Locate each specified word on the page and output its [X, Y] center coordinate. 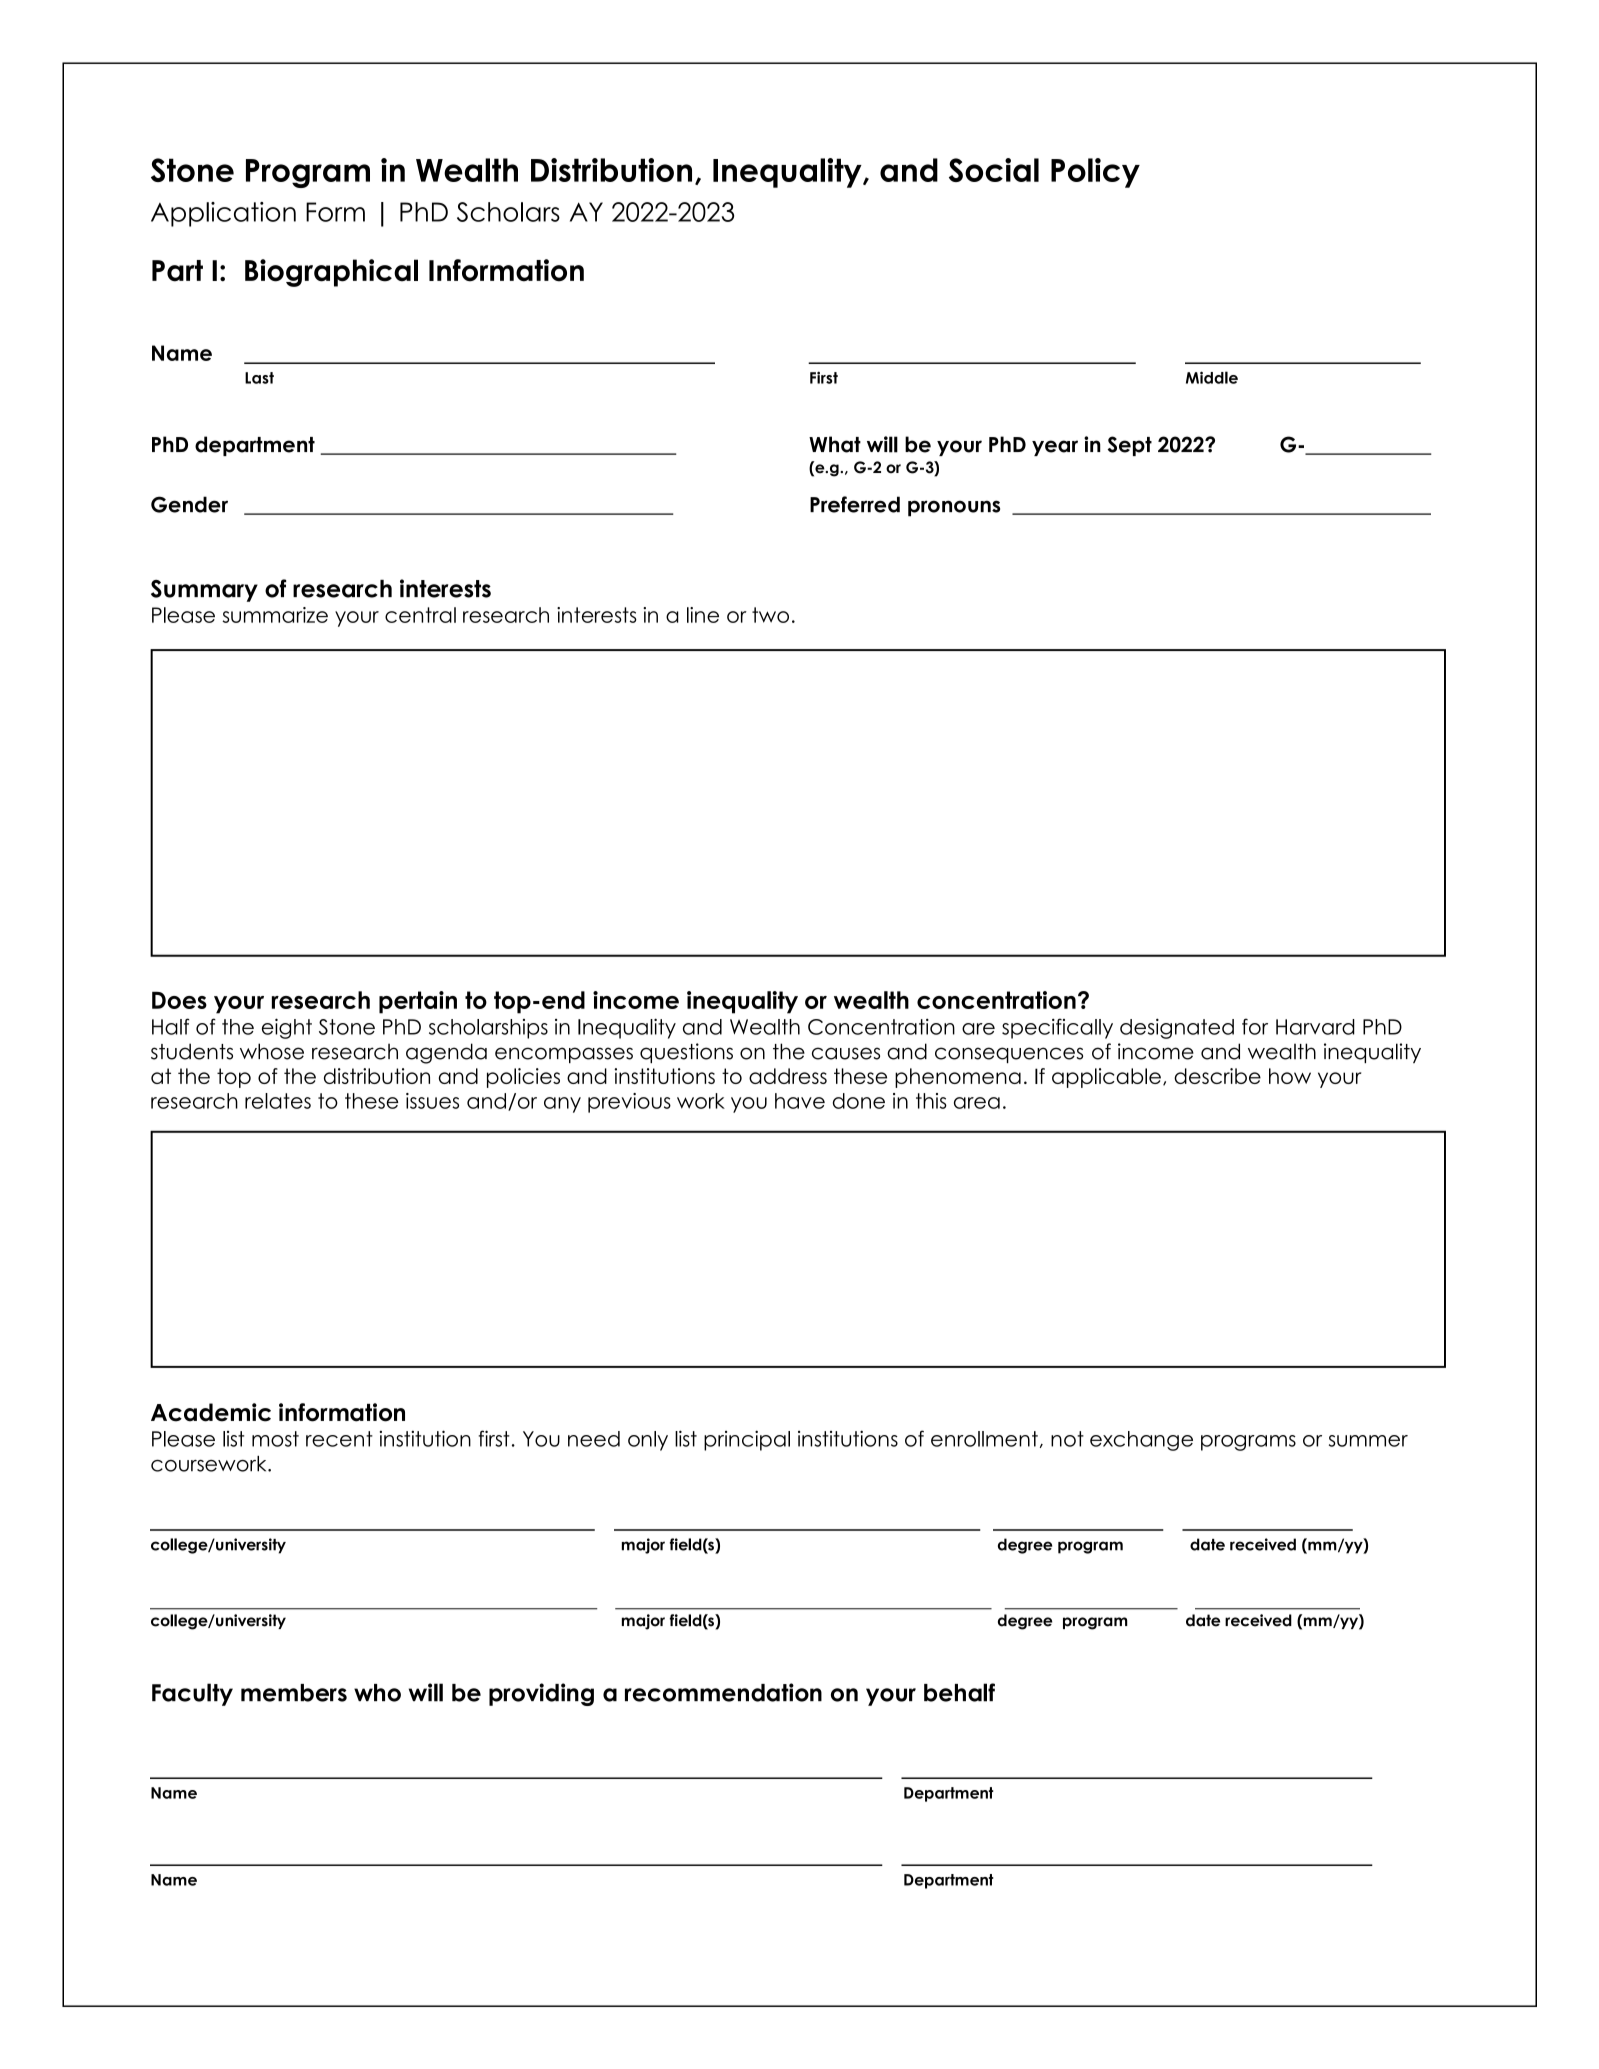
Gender [189, 504]
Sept [1130, 446]
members [294, 1693]
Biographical [331, 273]
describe [1217, 1076]
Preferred [855, 504]
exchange [1141, 1441]
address [788, 1076]
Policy [1095, 173]
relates [278, 1101]
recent [339, 1439]
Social [994, 170]
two [770, 615]
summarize [275, 615]
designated [1177, 1028]
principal [747, 1440]
